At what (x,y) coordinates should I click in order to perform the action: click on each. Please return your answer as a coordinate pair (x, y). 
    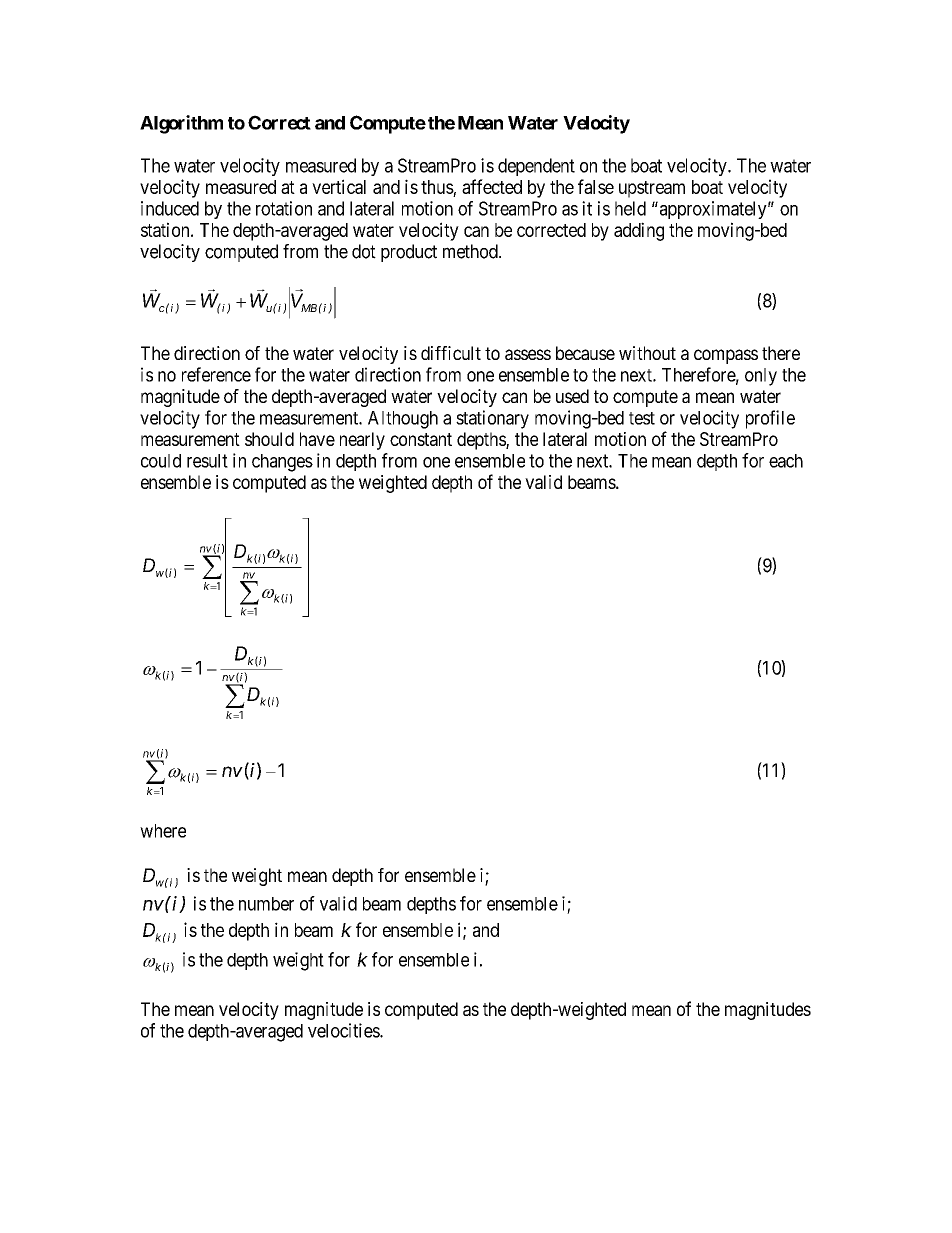
    Looking at the image, I should click on (786, 461).
